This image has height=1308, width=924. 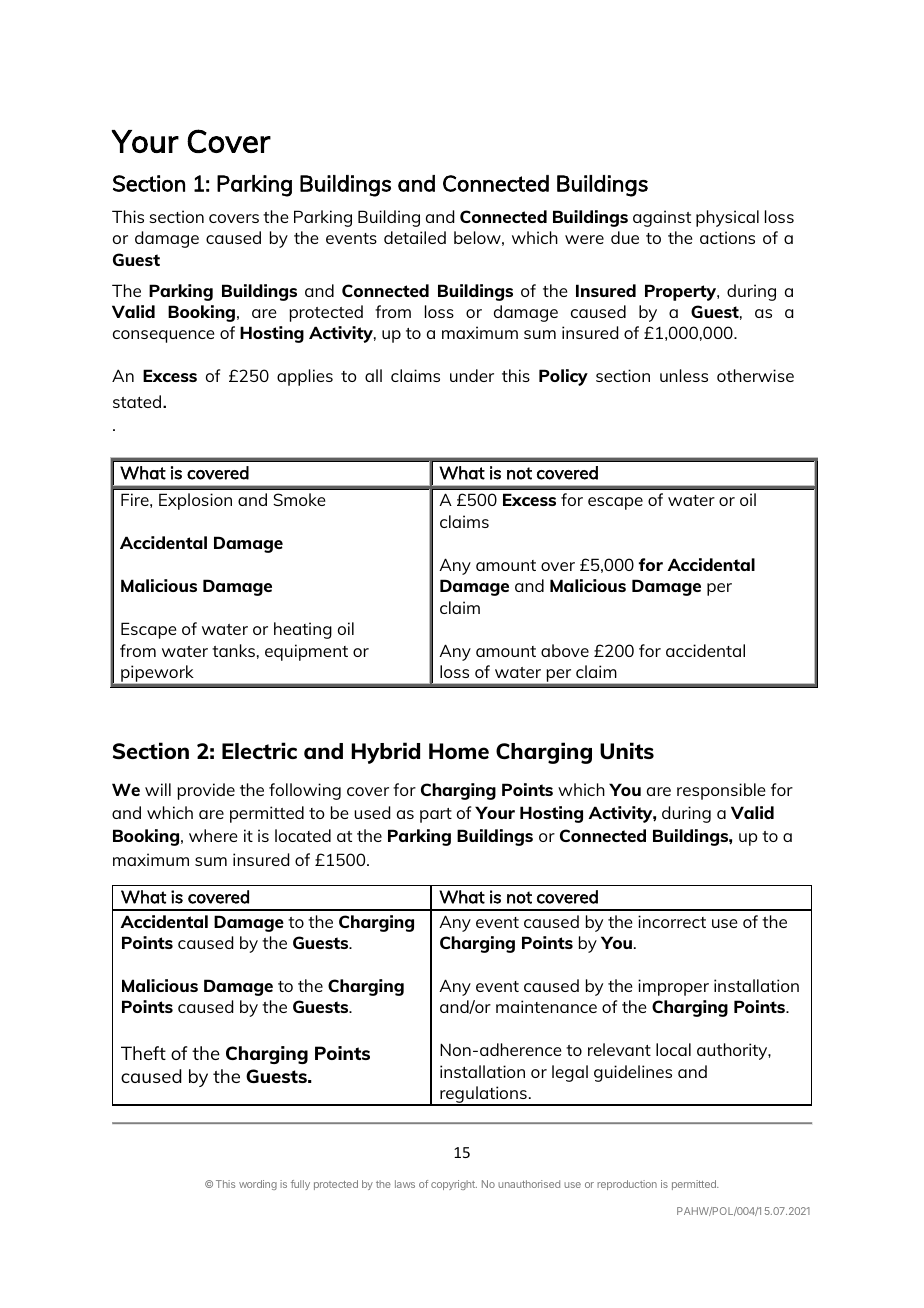 I want to click on wording, so click(x=258, y=1185).
